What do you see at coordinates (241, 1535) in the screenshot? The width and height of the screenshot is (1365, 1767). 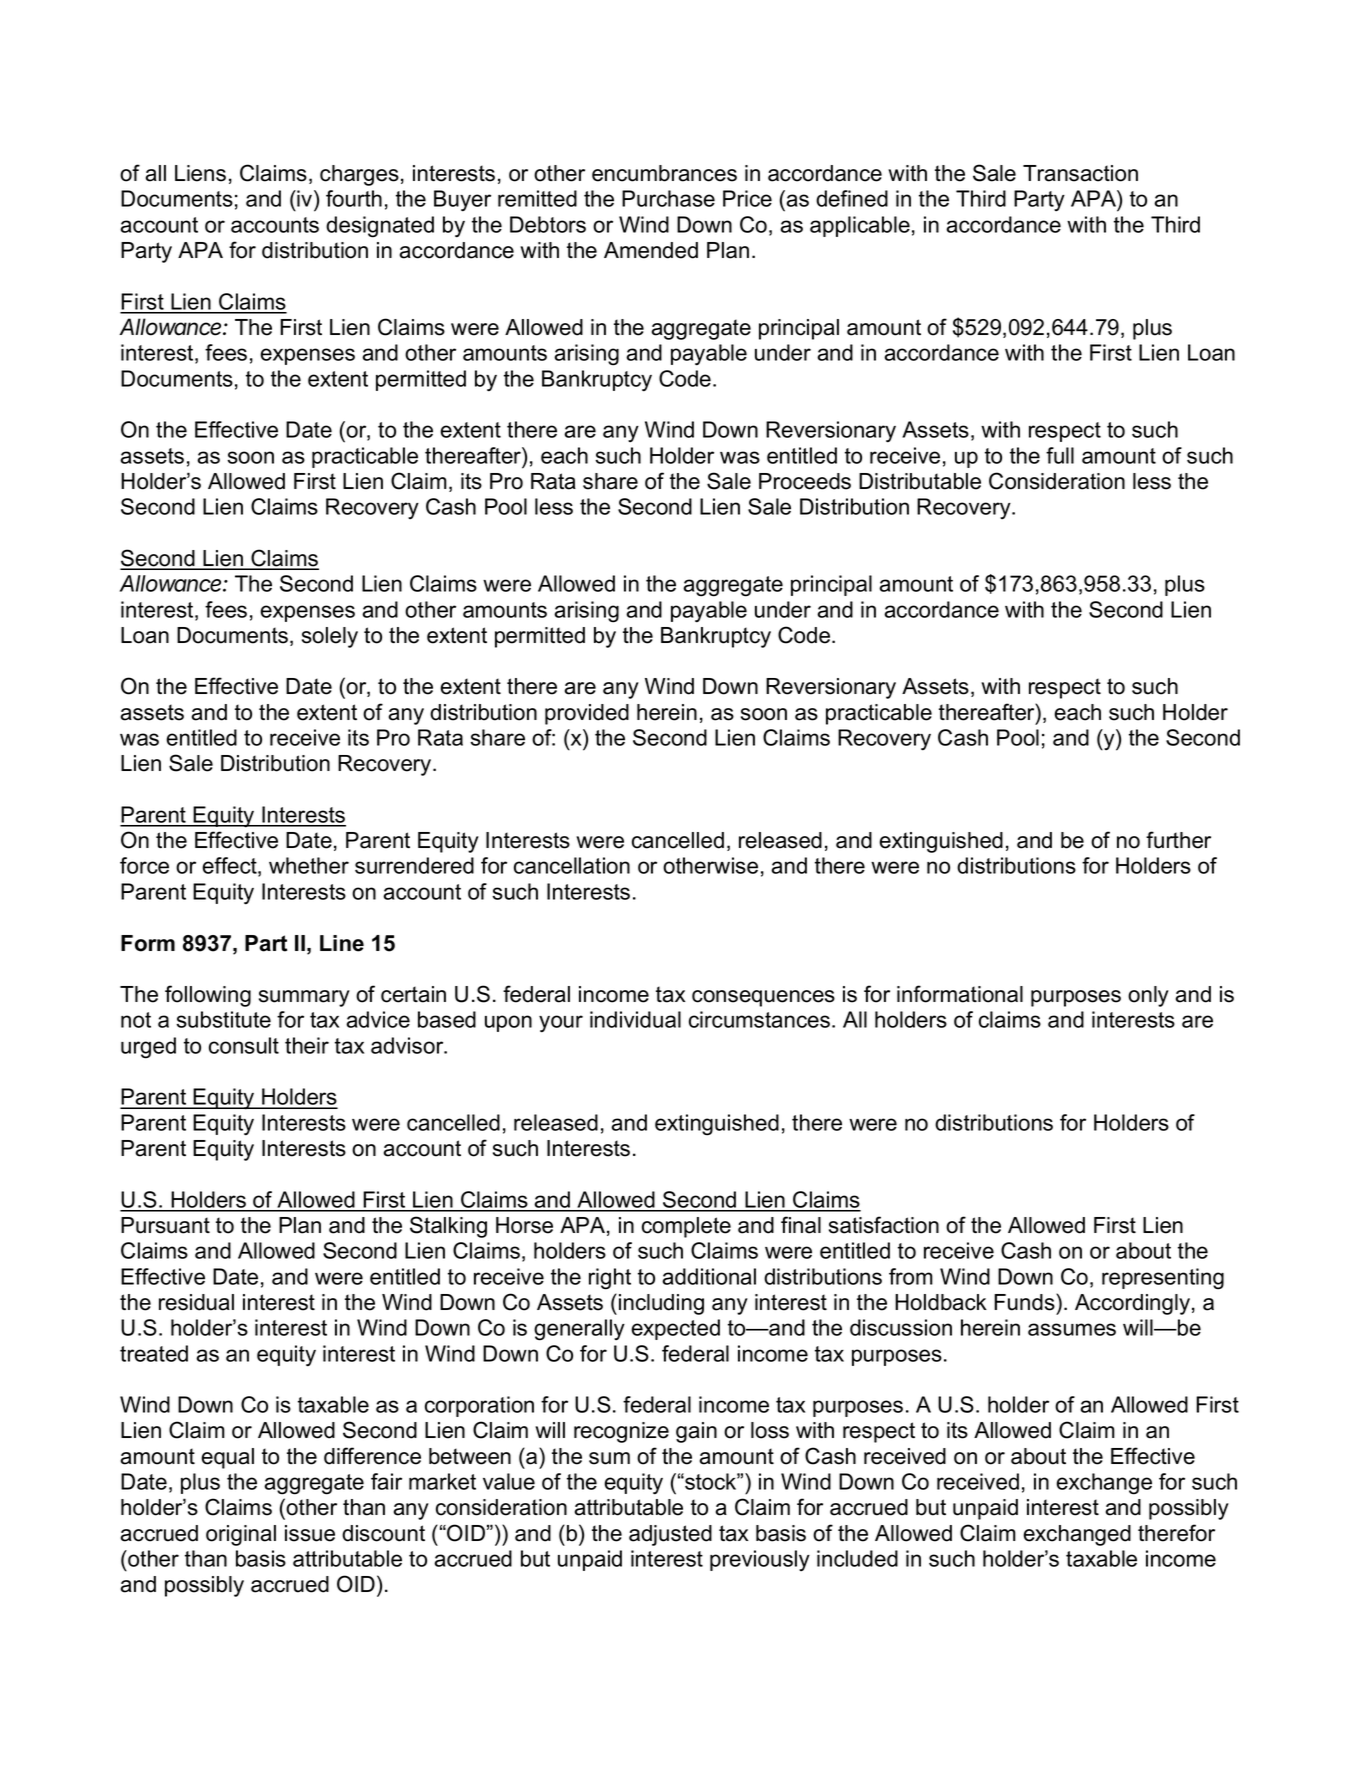 I see `original` at bounding box center [241, 1535].
